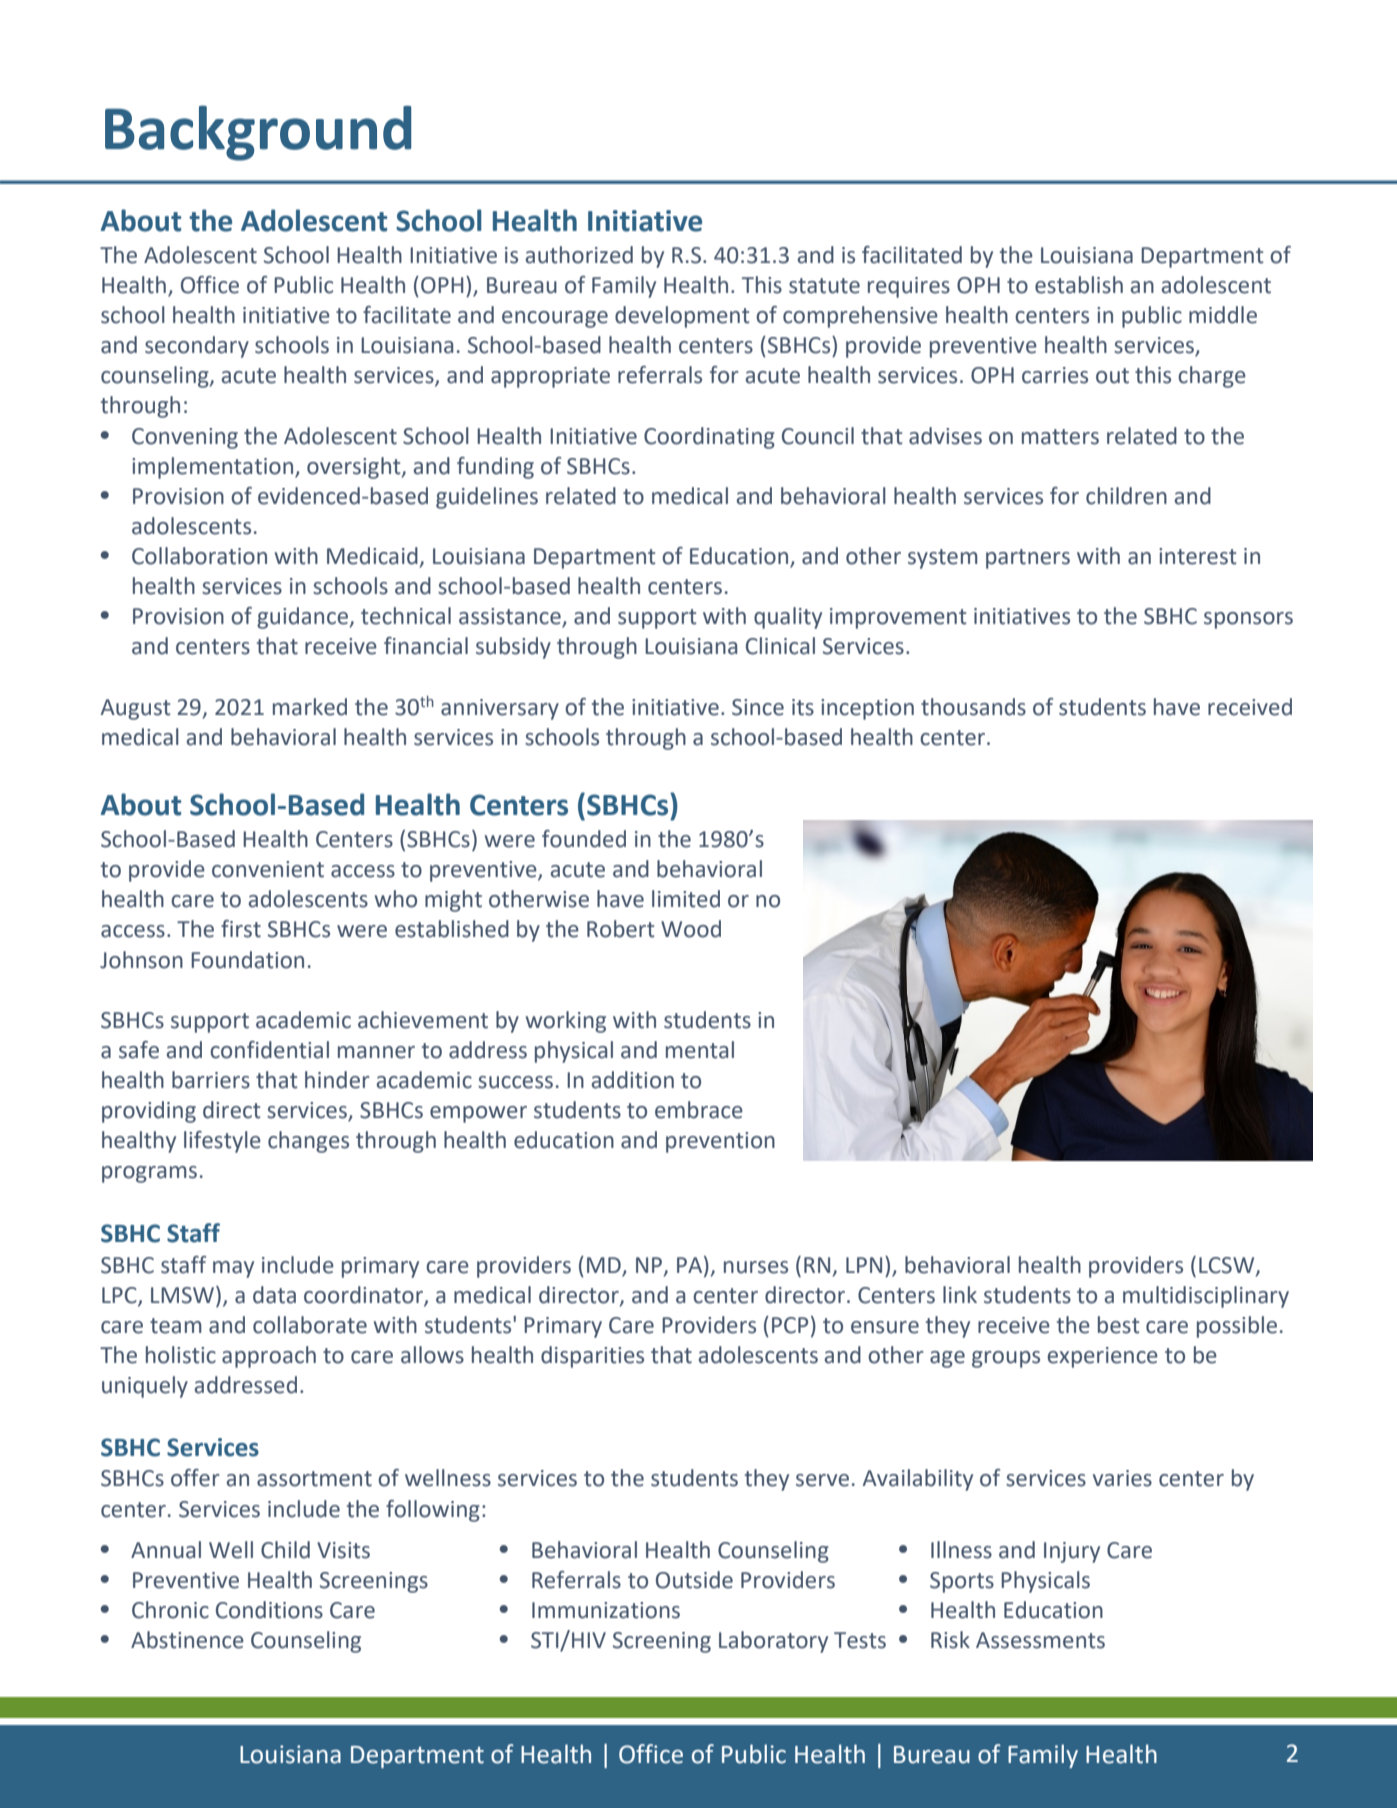  Describe the element at coordinates (268, 869) in the document. I see `convenient` at that location.
